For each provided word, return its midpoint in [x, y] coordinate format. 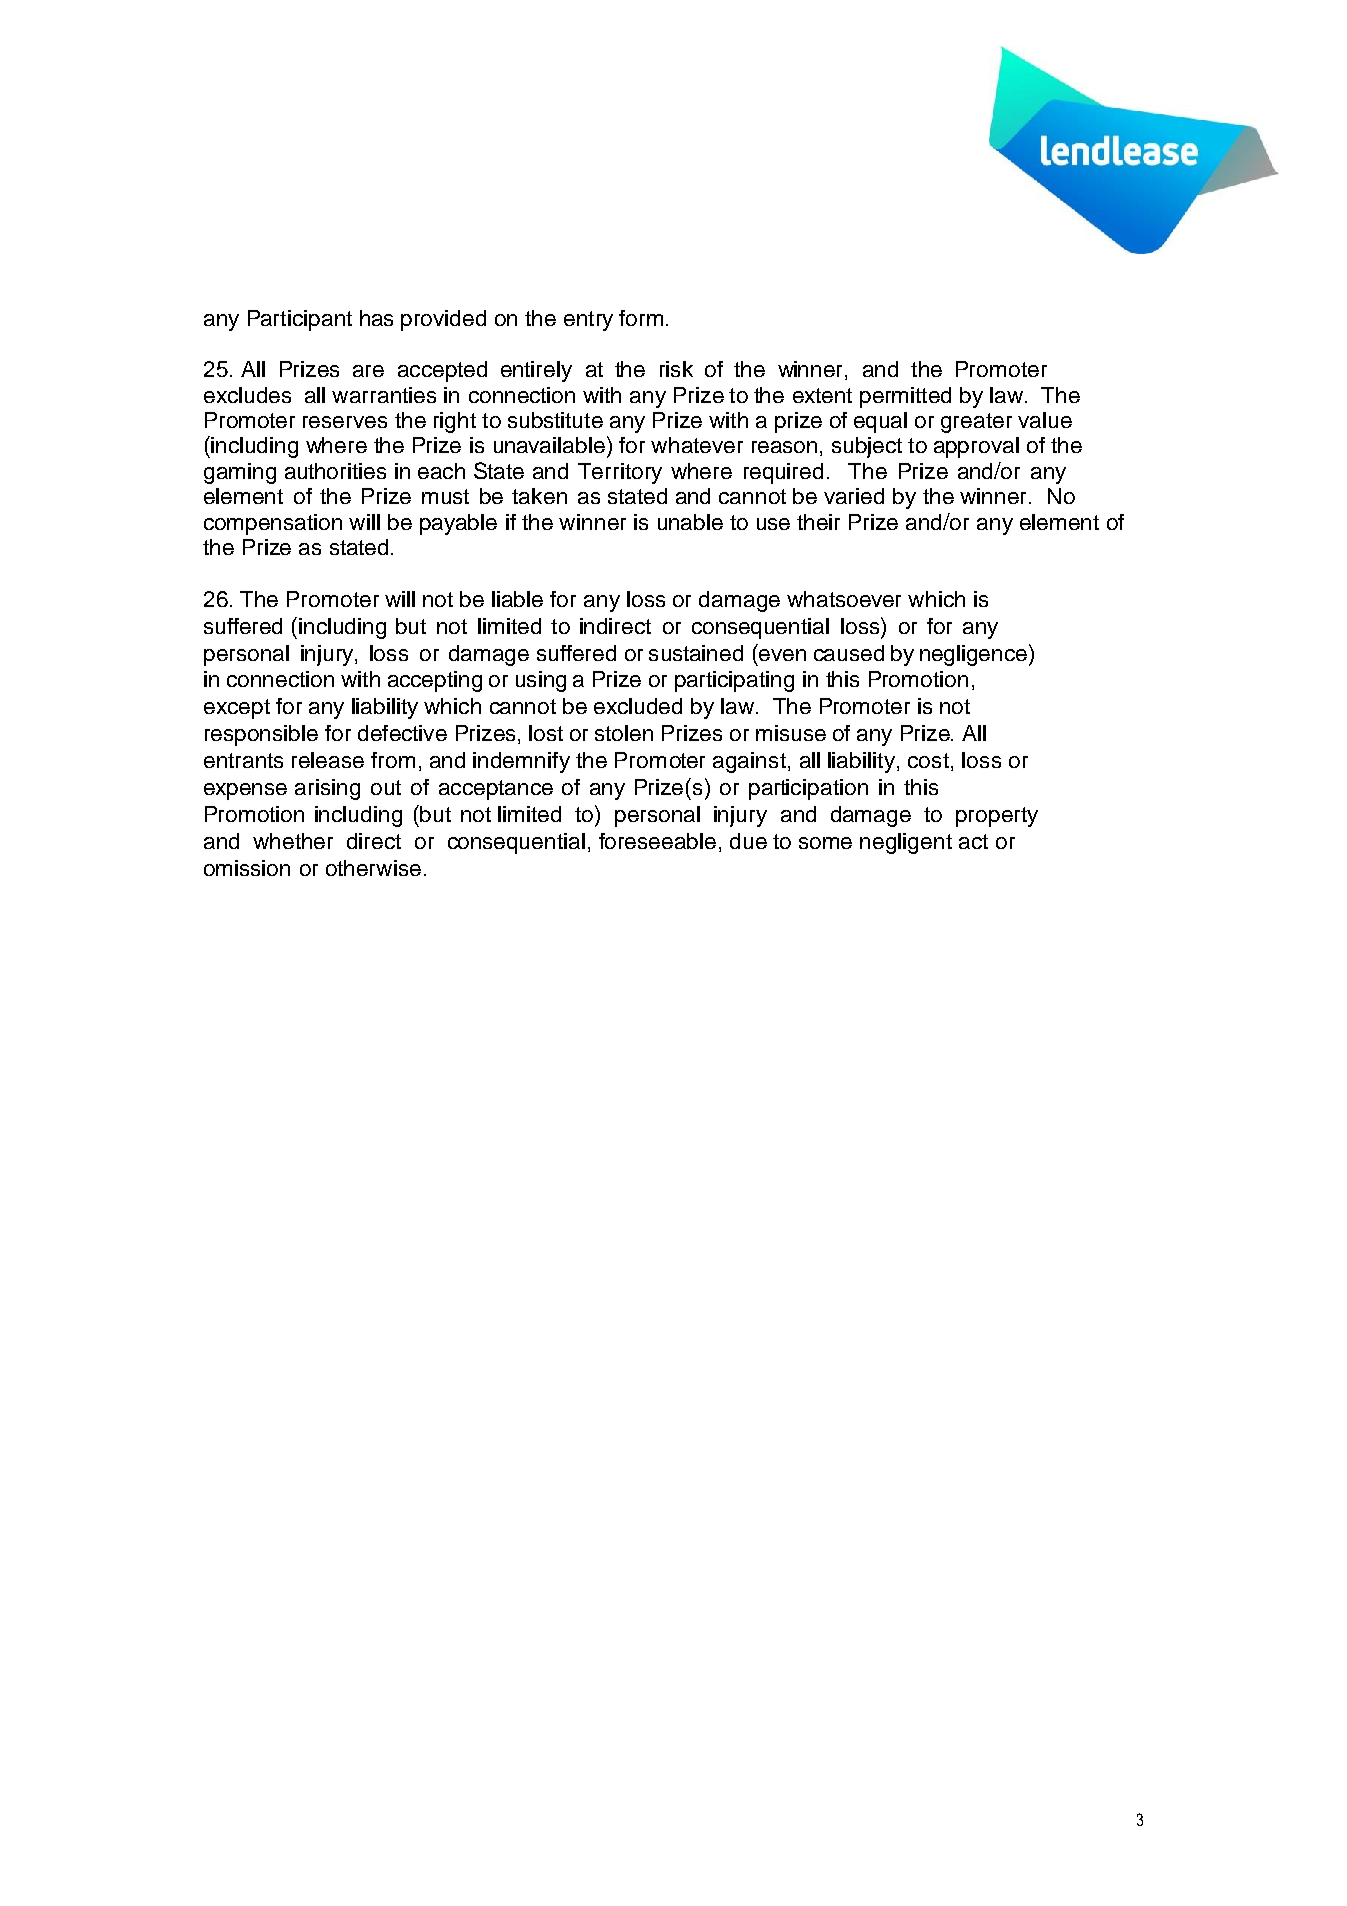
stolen [624, 733]
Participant [300, 320]
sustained [696, 653]
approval [976, 447]
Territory [620, 473]
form [641, 318]
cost [928, 760]
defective [402, 733]
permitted [905, 397]
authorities [335, 471]
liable [517, 599]
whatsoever [844, 599]
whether [293, 841]
